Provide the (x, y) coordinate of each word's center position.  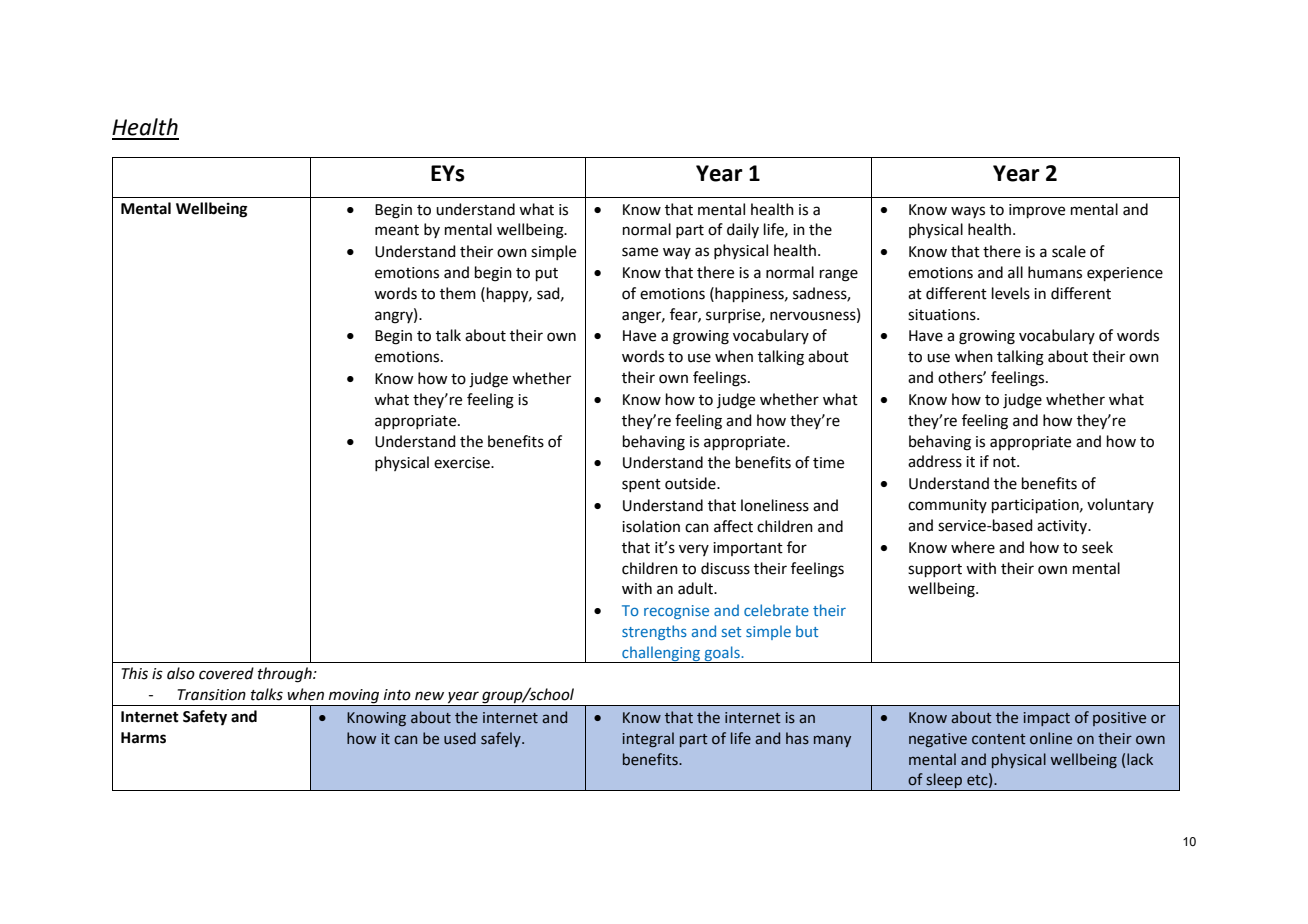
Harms (143, 738)
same (640, 252)
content (999, 739)
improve (1037, 211)
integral (648, 739)
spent (641, 485)
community (947, 506)
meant (397, 230)
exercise (463, 463)
